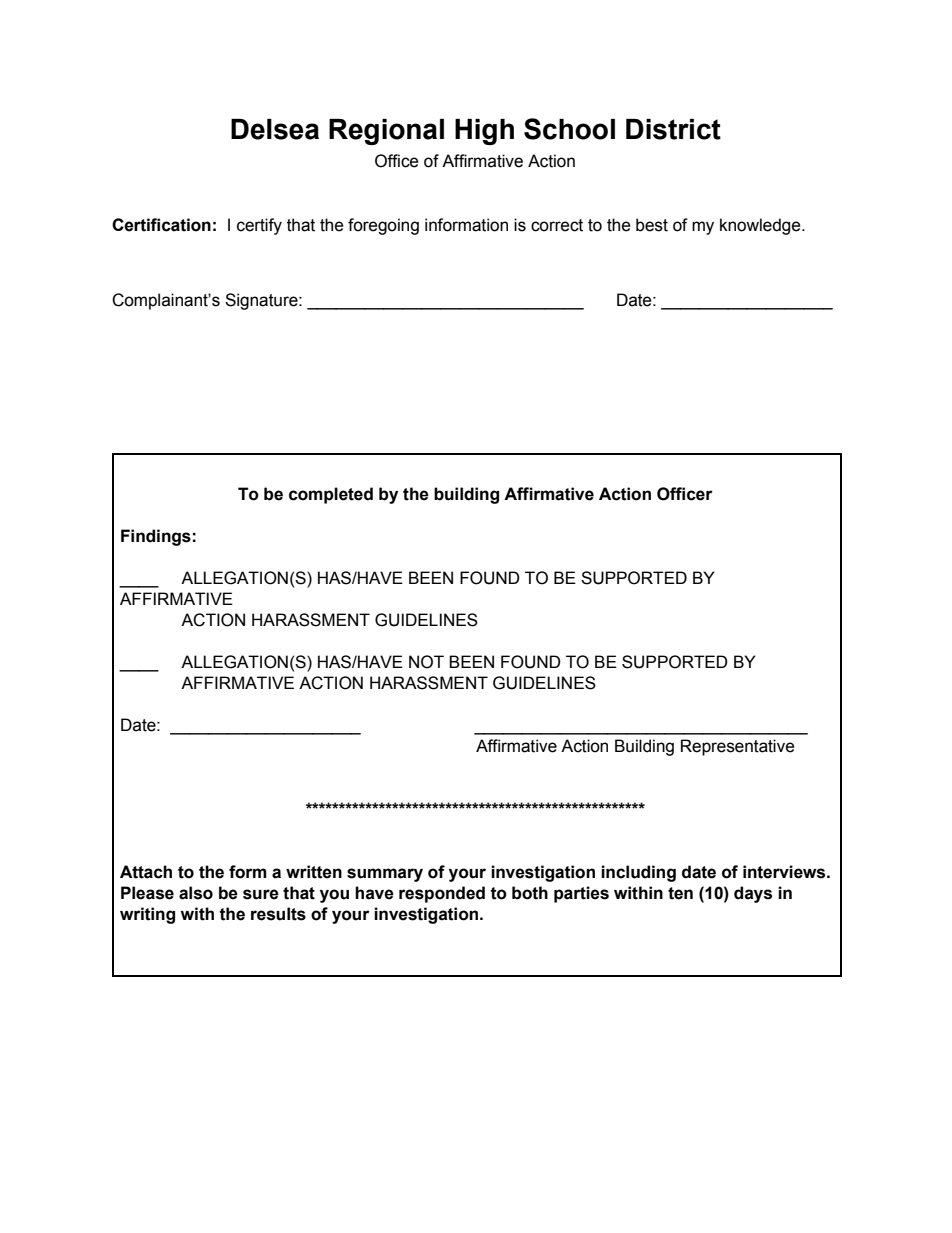 The width and height of the image is (952, 1233). What do you see at coordinates (484, 132) in the image?
I see `High` at bounding box center [484, 132].
